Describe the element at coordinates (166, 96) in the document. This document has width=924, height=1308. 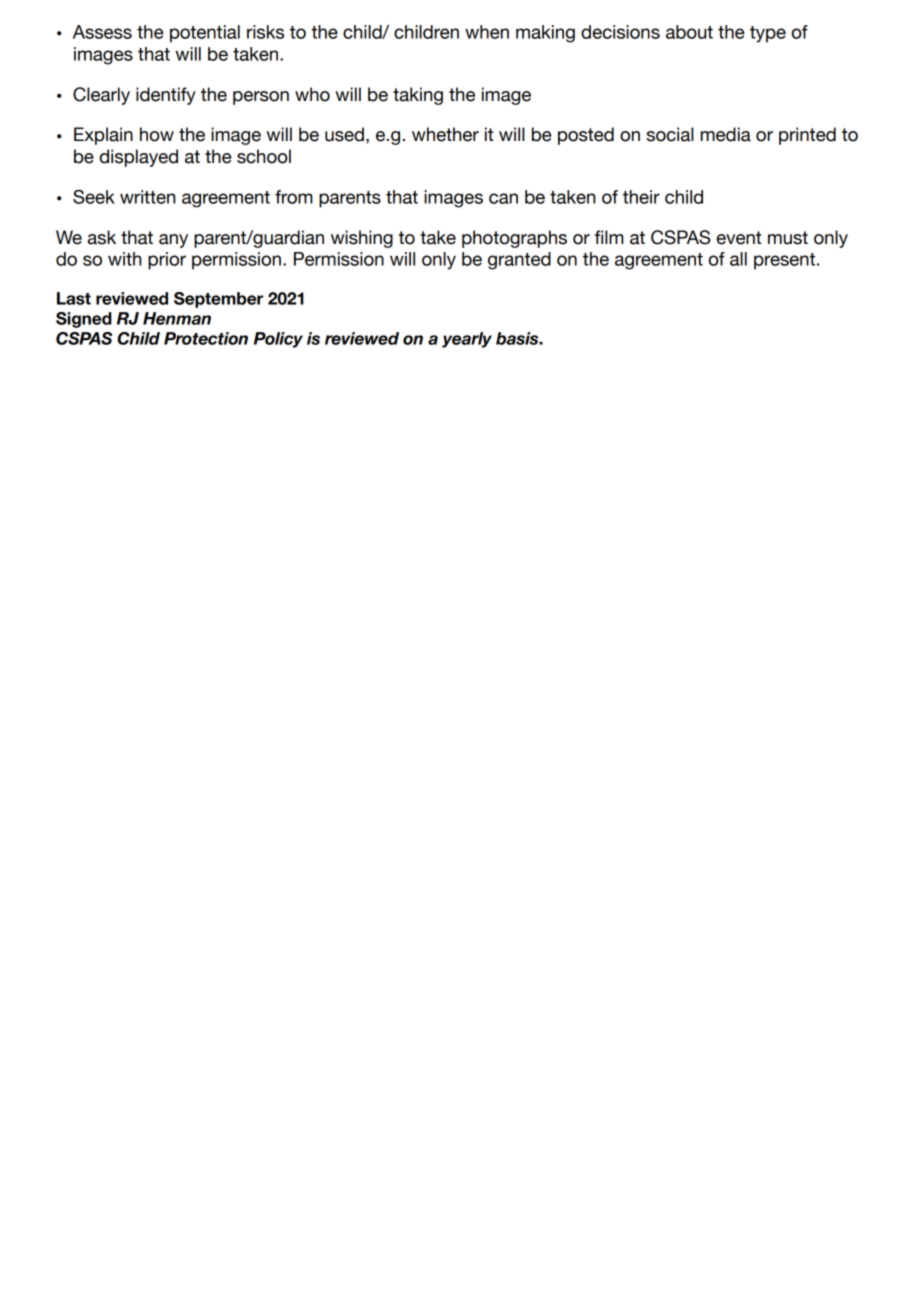
I see `identify` at that location.
